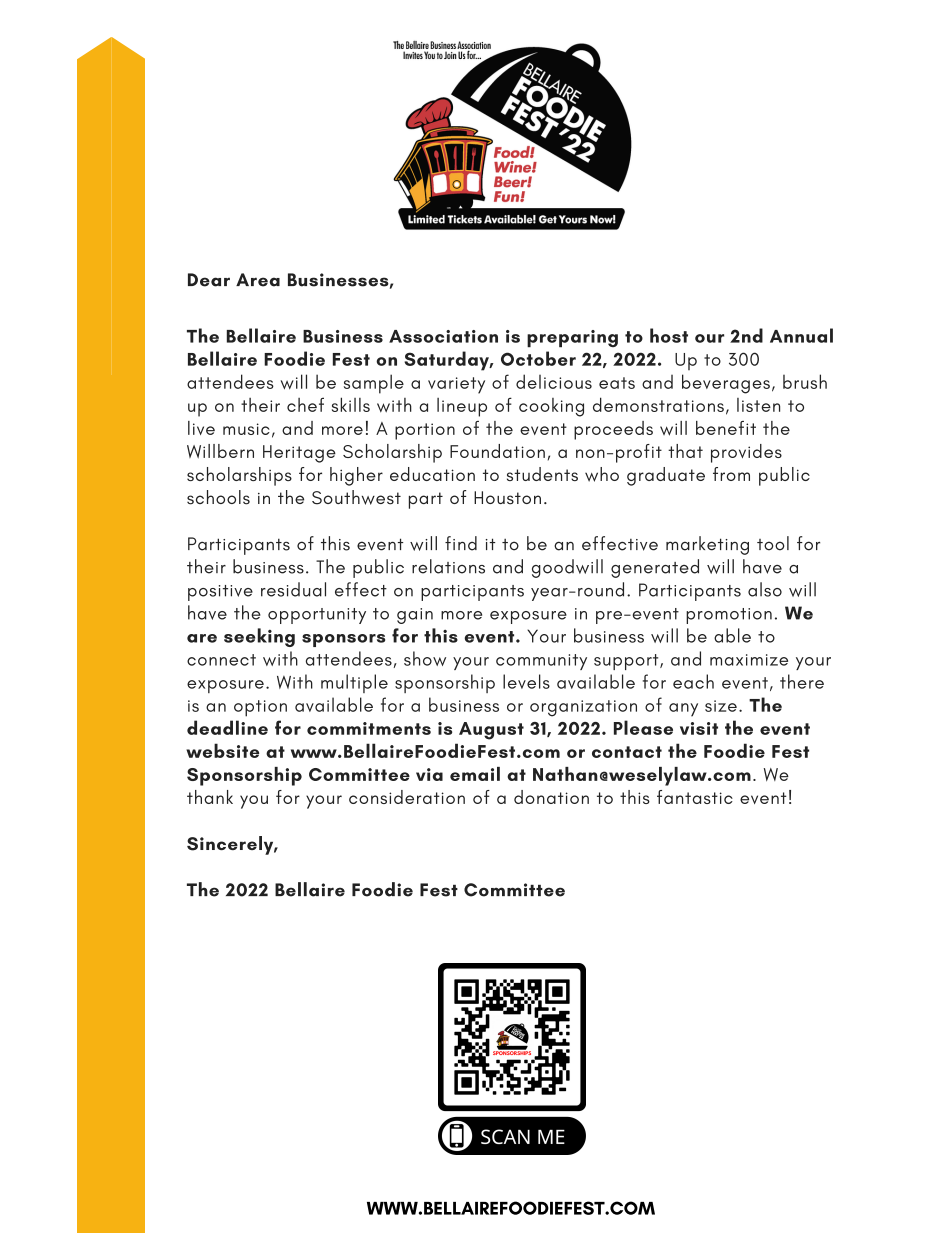 The image size is (952, 1233). I want to click on gain, so click(415, 616).
